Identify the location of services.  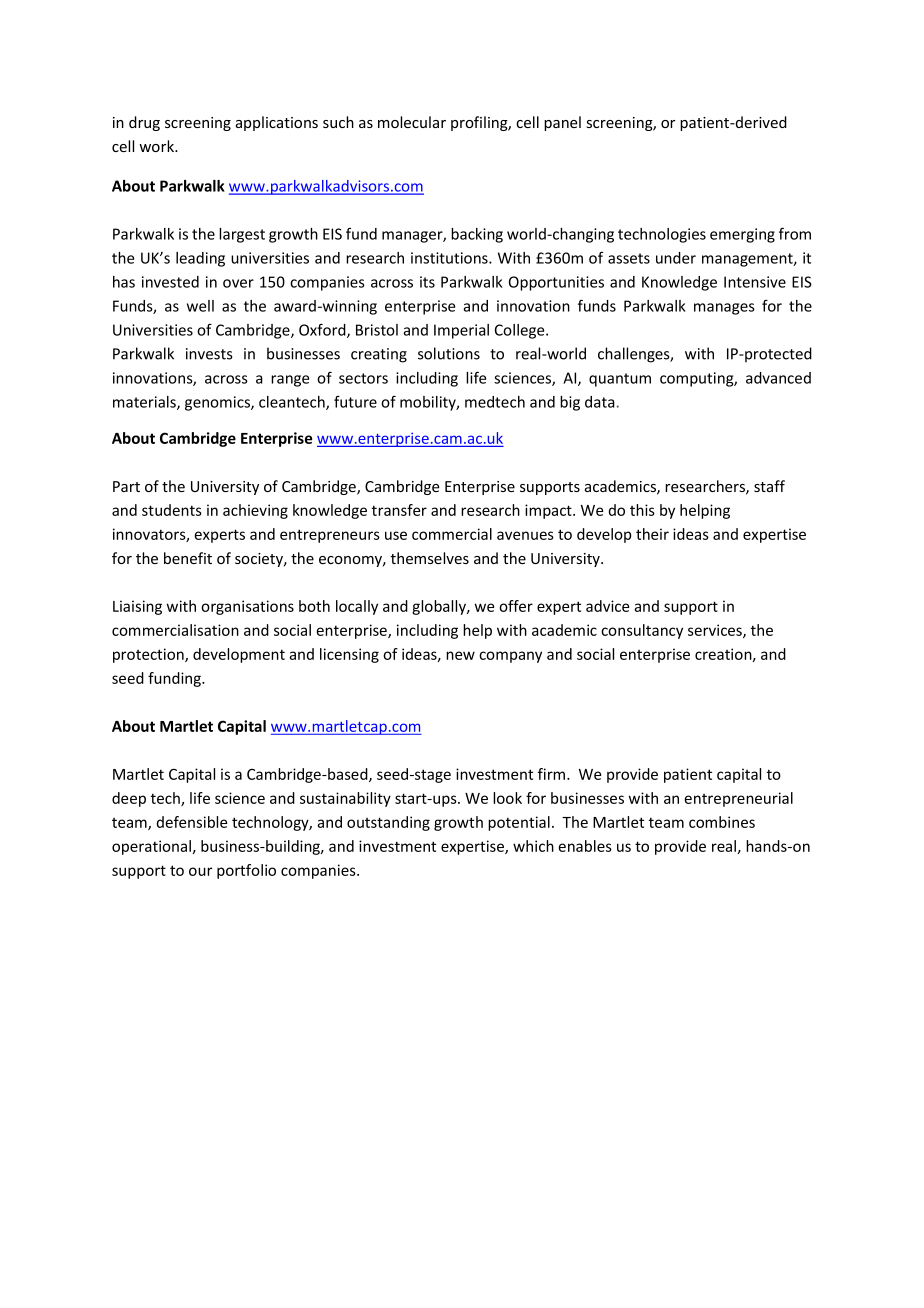
(716, 631).
